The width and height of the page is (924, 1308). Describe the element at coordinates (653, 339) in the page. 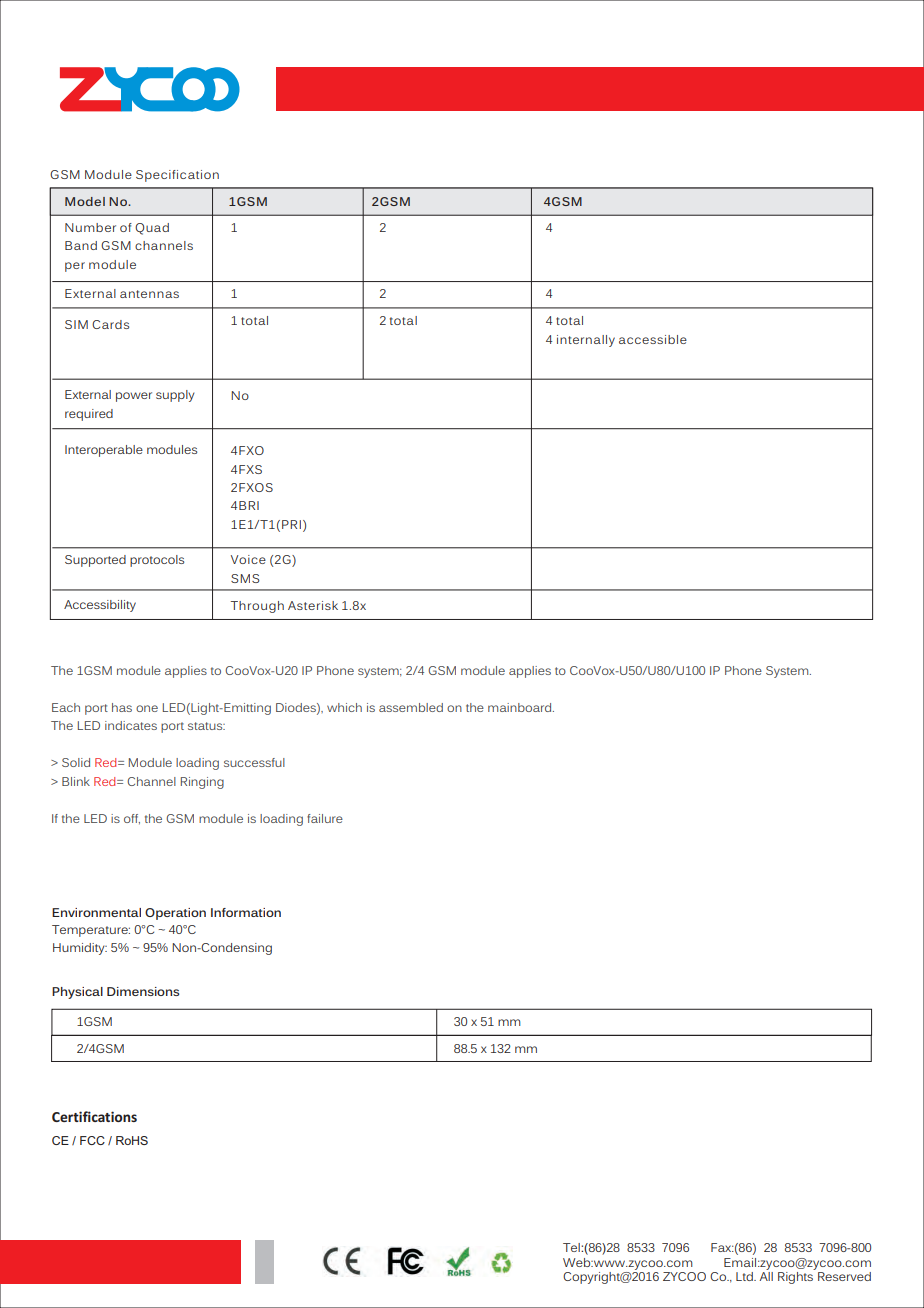

I see `accessible` at that location.
